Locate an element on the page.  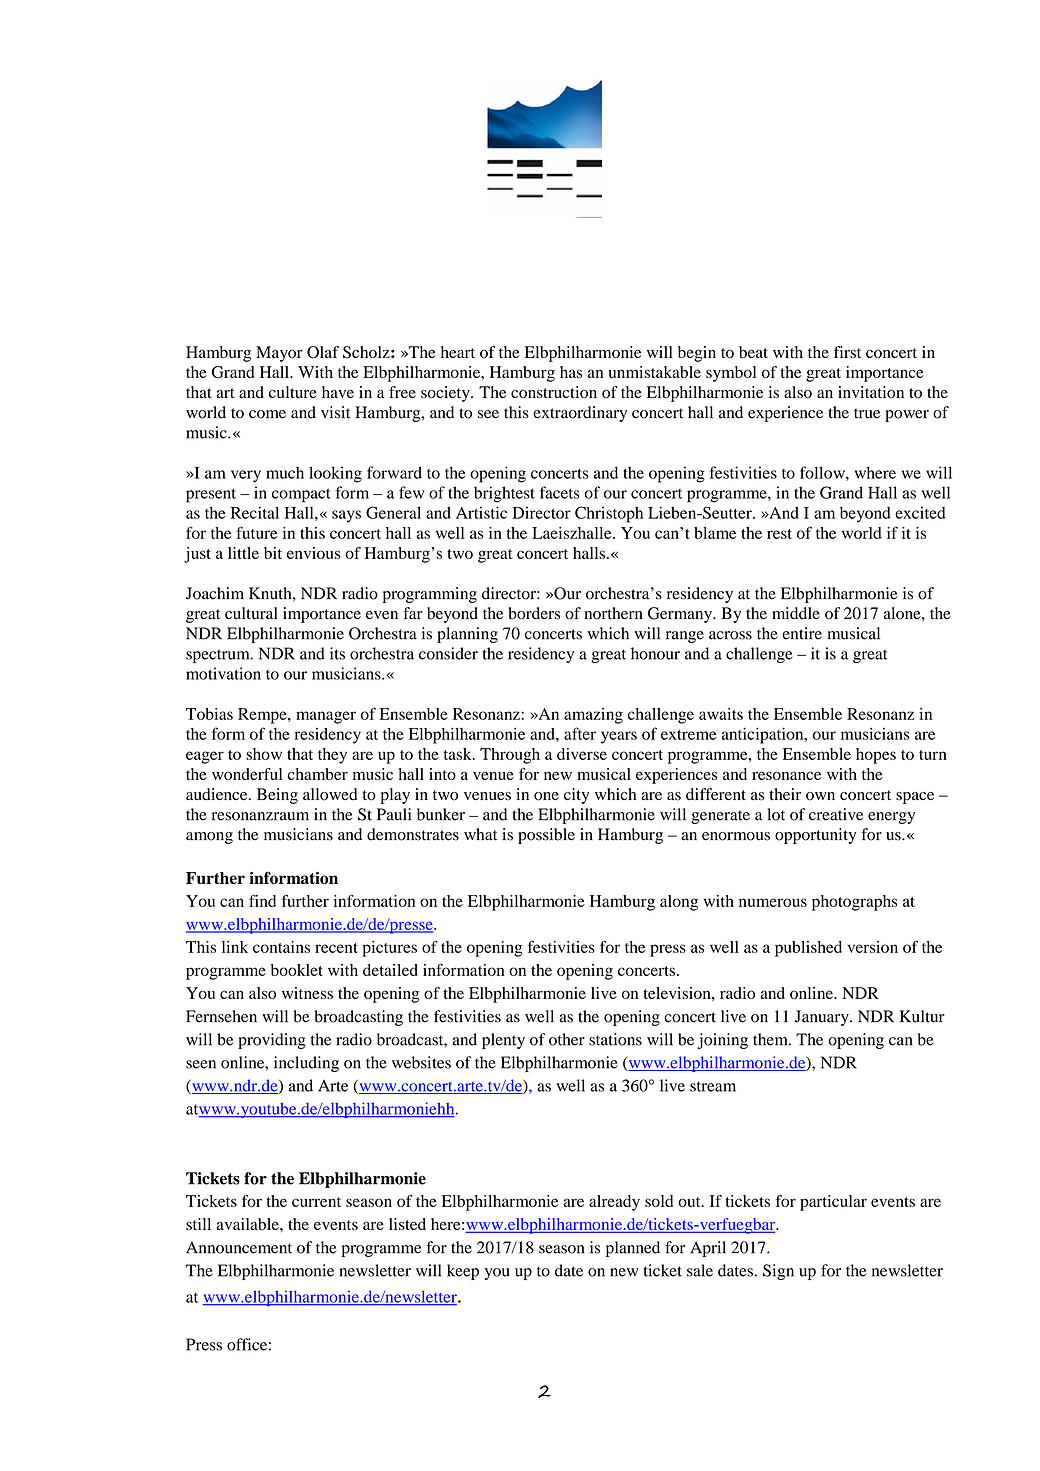
Being is located at coordinates (277, 796).
